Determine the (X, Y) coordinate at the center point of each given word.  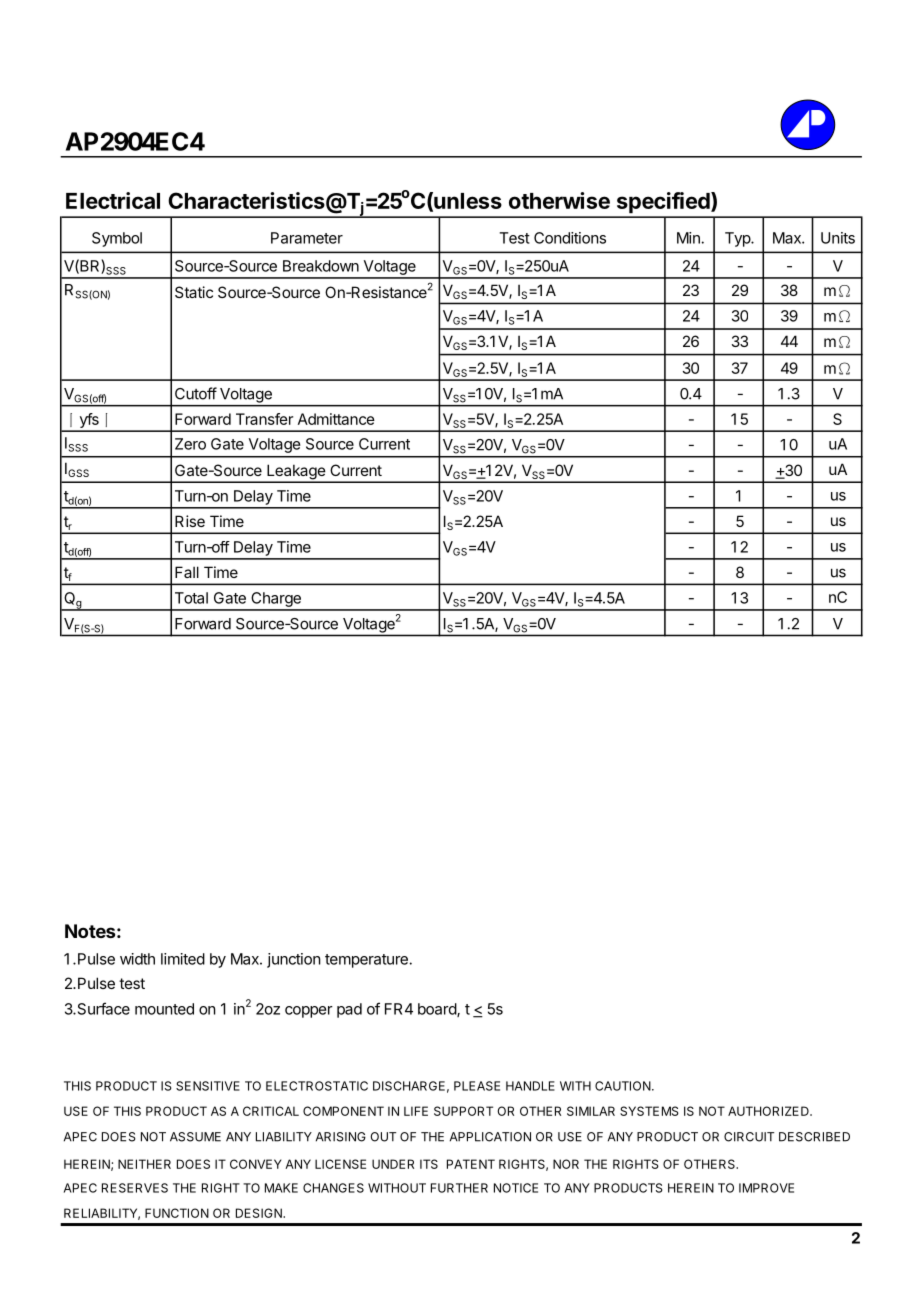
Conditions (570, 238)
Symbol (117, 239)
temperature (367, 961)
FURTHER (459, 1188)
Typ (738, 239)
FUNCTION (177, 1213)
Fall (187, 572)
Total (191, 598)
